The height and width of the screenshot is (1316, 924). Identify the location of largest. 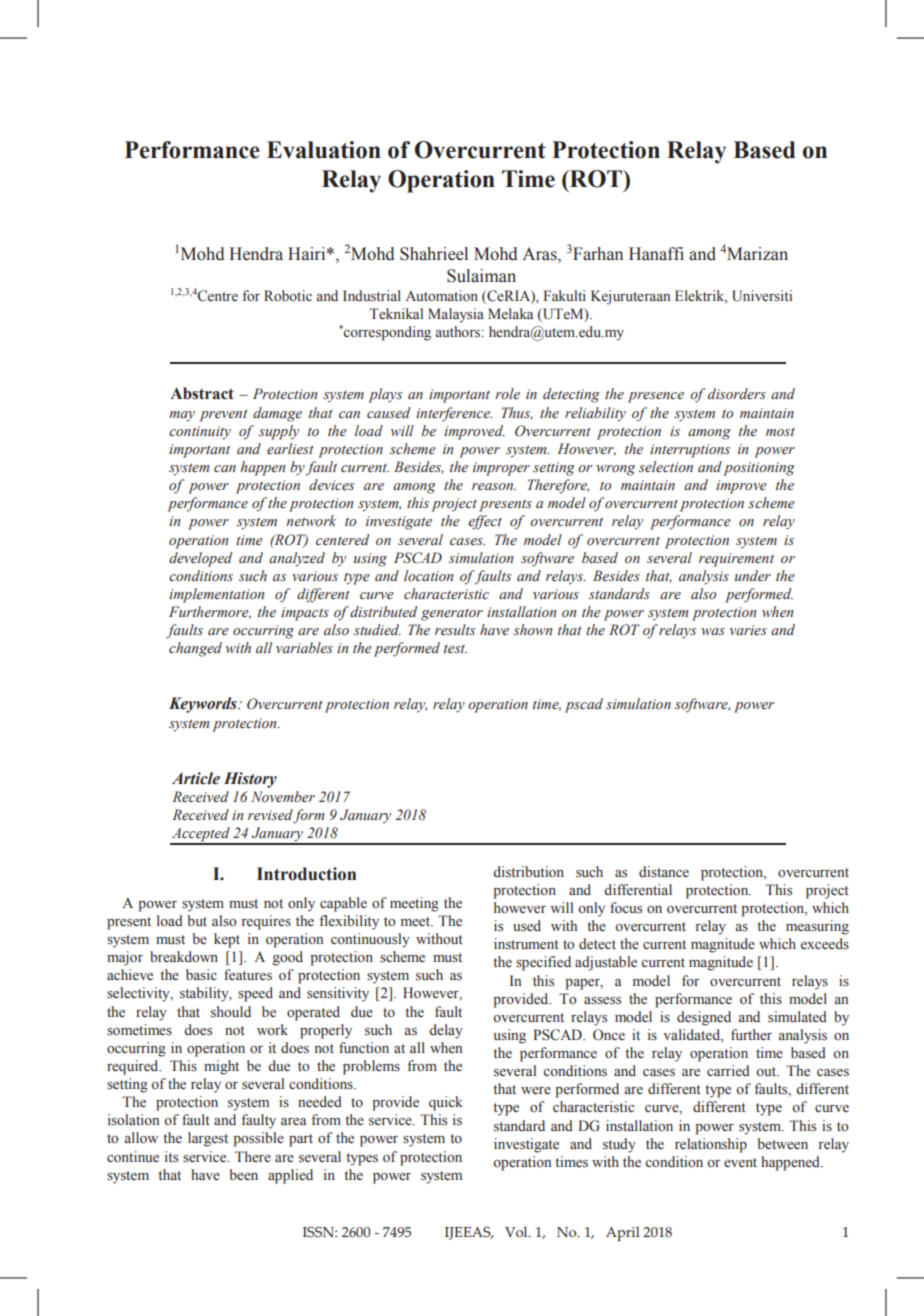
(208, 1139).
